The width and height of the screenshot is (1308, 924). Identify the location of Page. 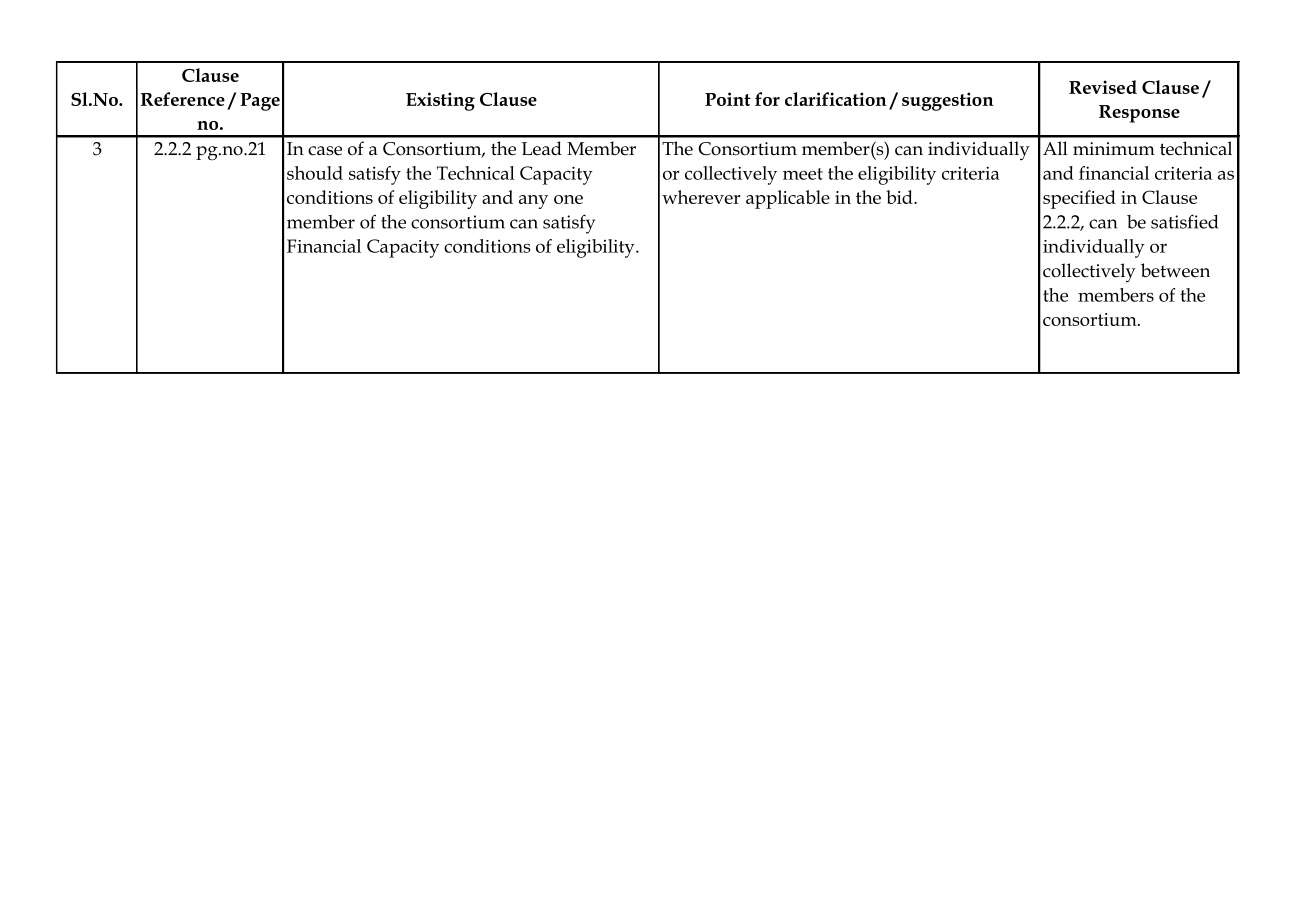
(260, 102).
